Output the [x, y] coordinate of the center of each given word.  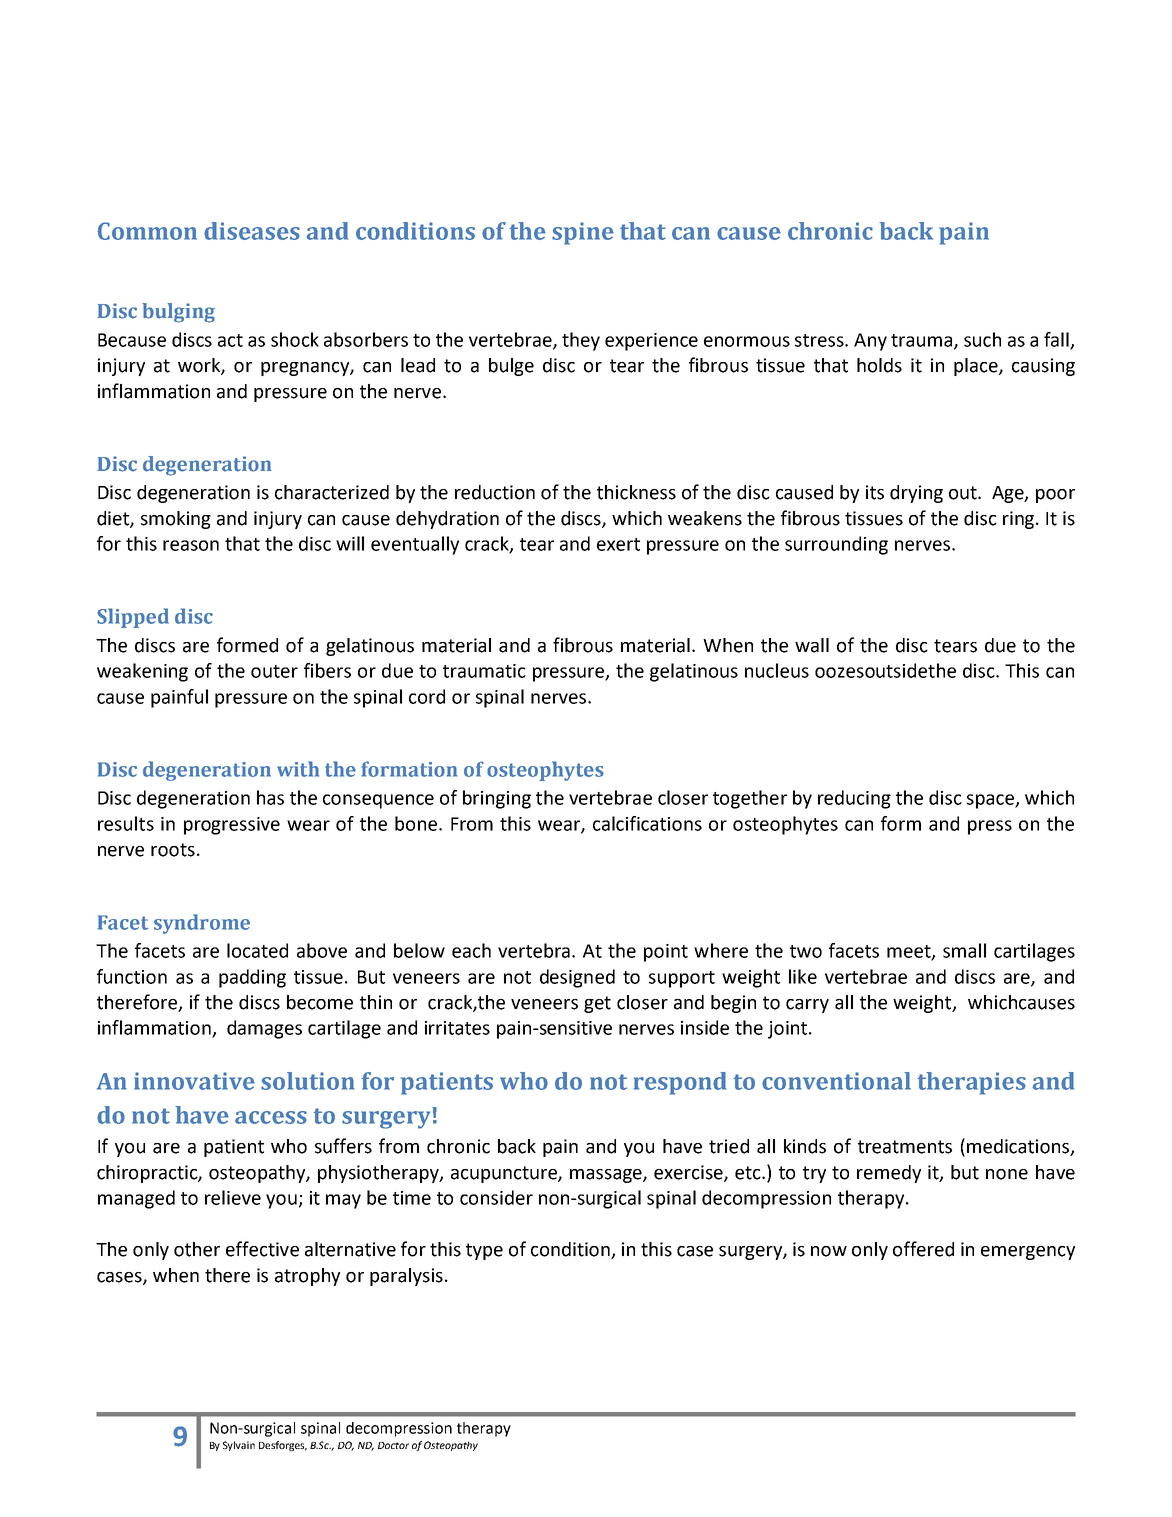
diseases [252, 231]
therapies [971, 1083]
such [982, 339]
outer [274, 671]
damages [264, 1029]
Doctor [393, 1445]
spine [583, 233]
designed [577, 978]
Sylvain [239, 1446]
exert [618, 544]
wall [812, 645]
